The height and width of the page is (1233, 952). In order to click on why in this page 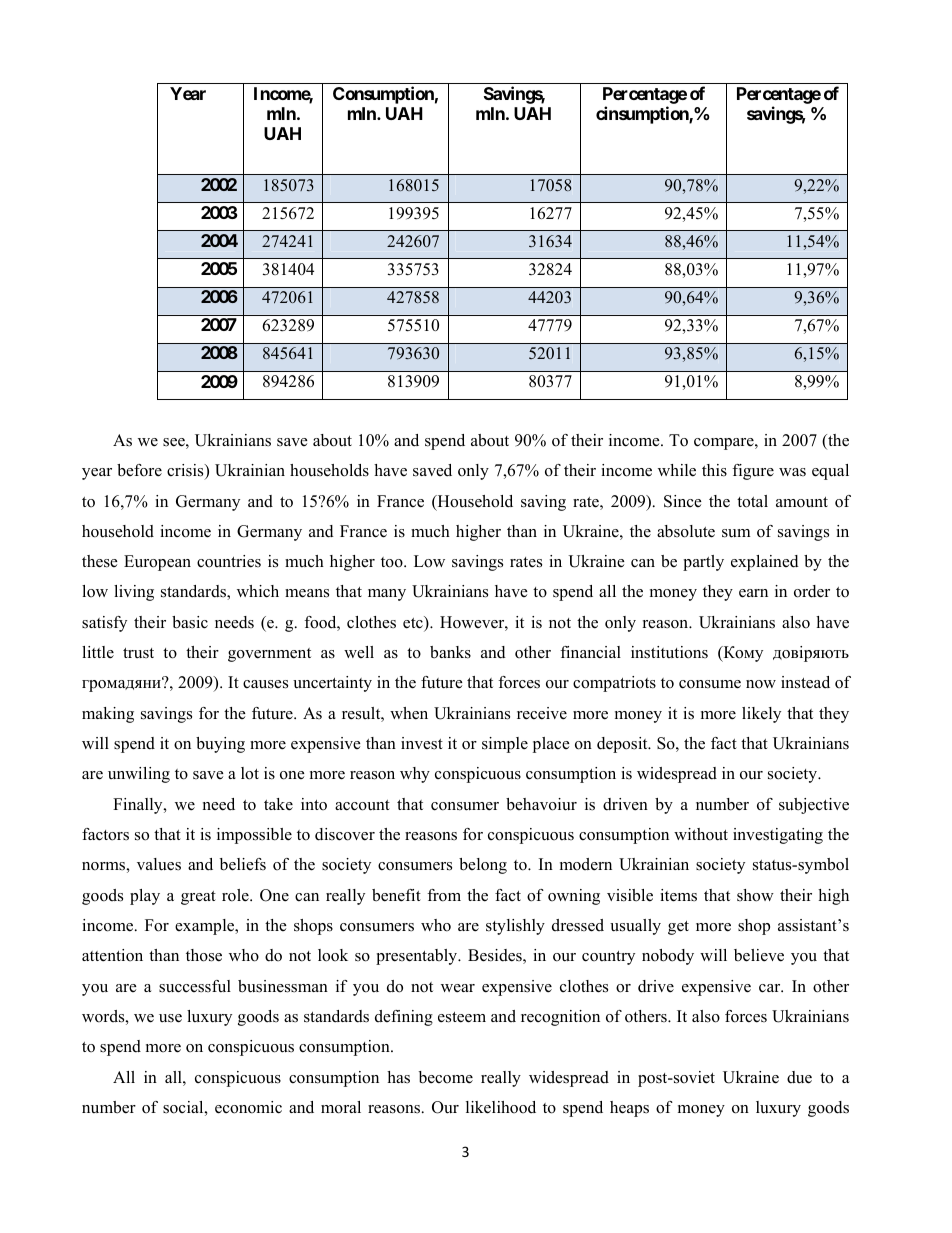, I will do `click(415, 775)`.
